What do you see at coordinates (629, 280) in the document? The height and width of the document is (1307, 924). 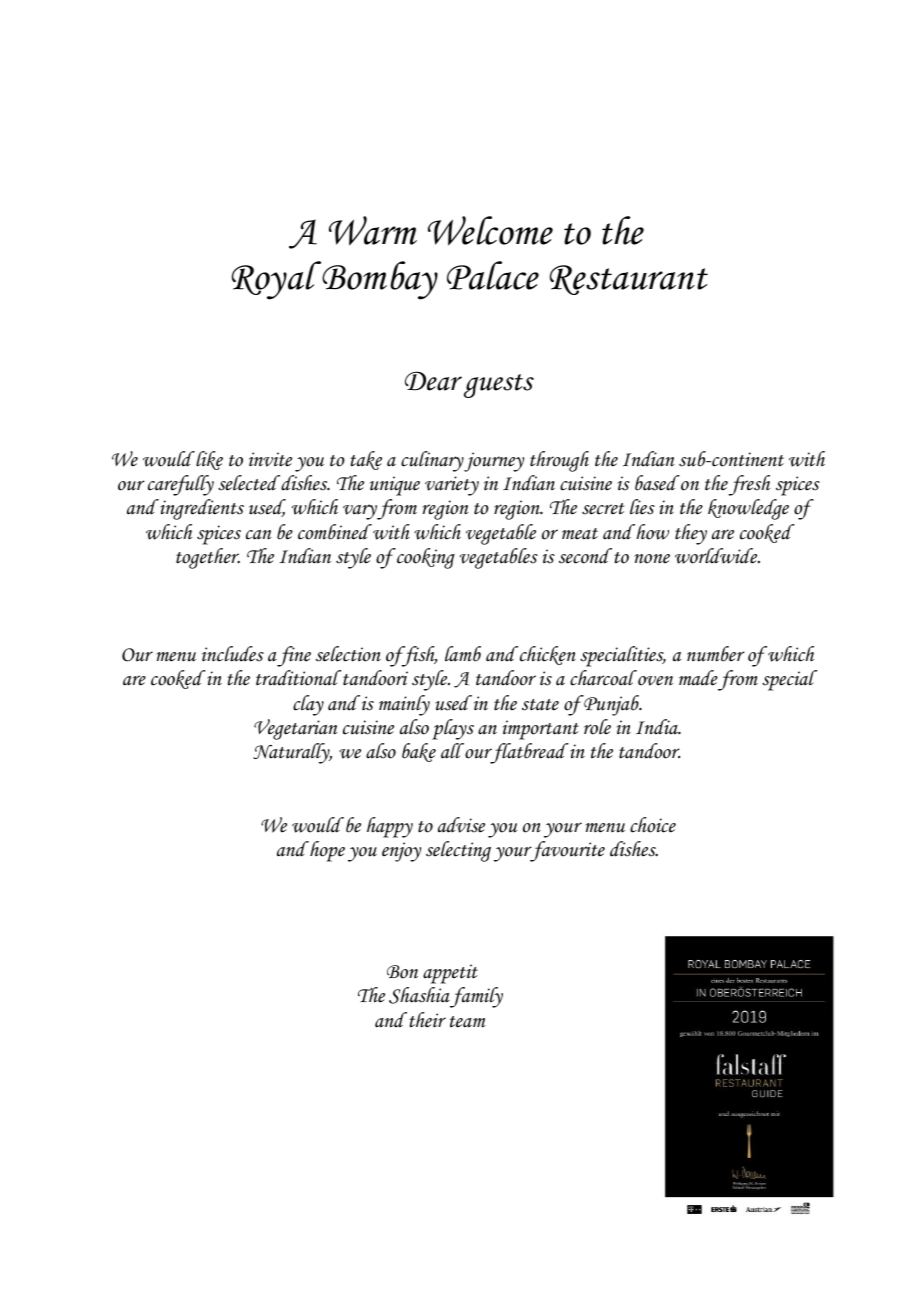 I see `Restaurant` at bounding box center [629, 280].
